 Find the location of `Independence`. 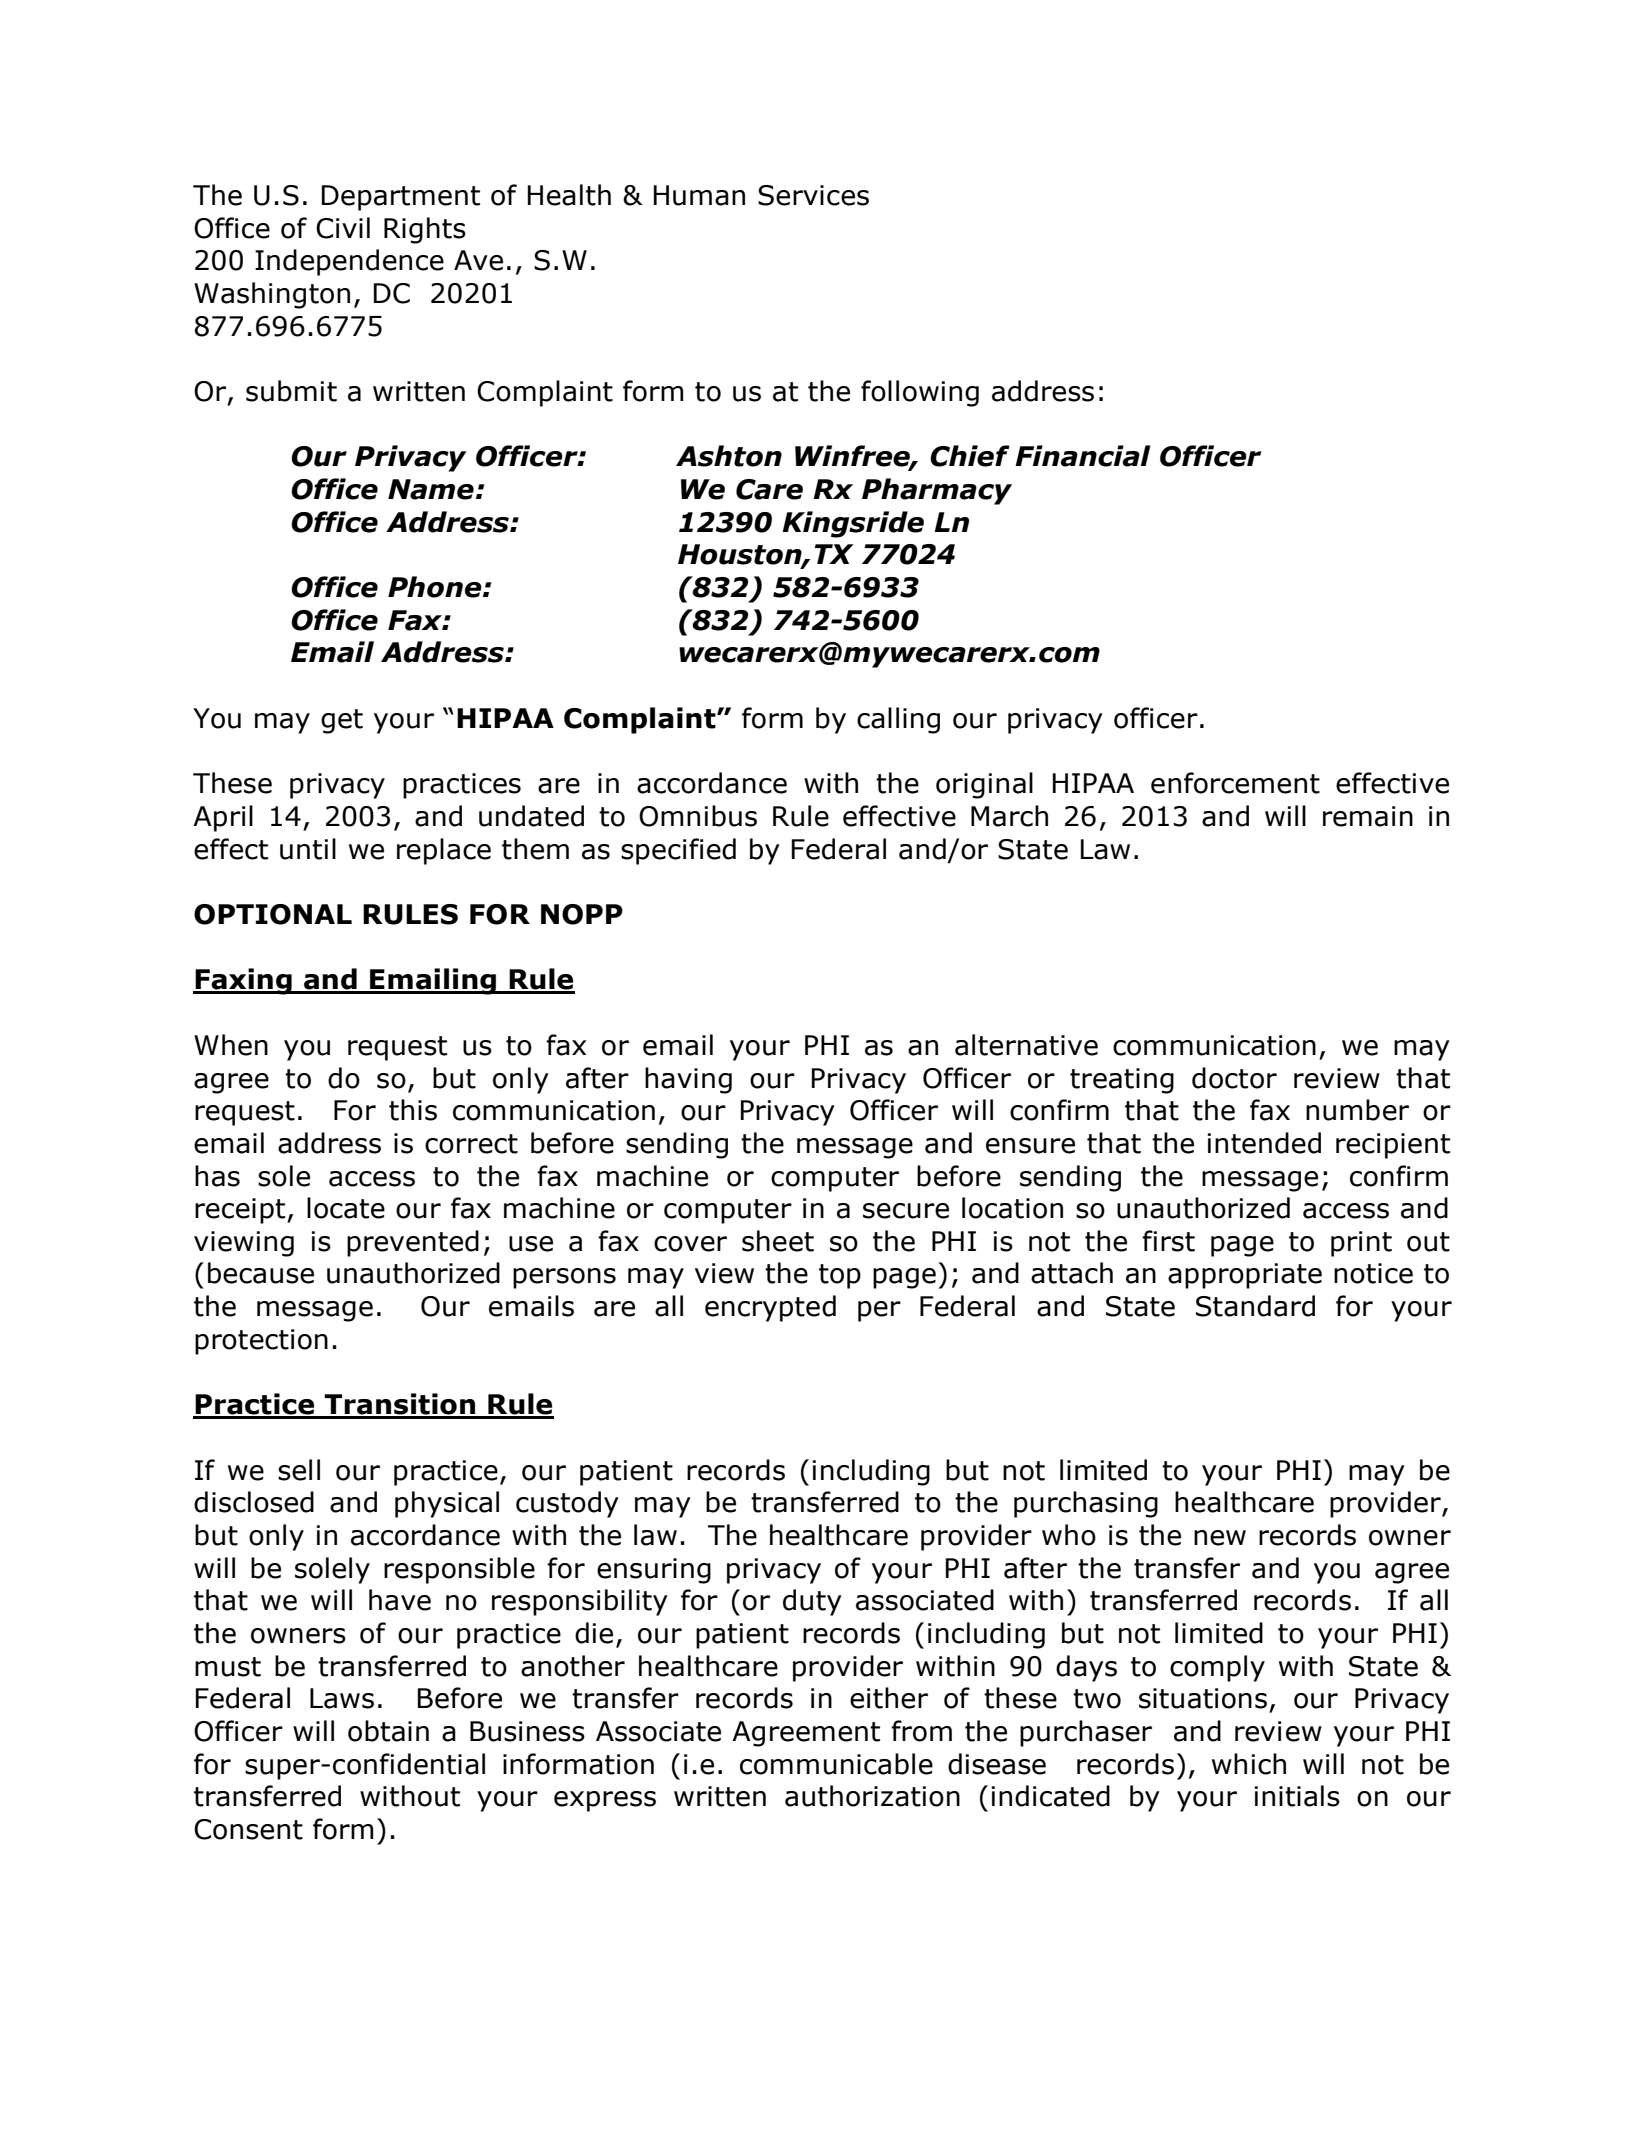

Independence is located at coordinates (349, 262).
